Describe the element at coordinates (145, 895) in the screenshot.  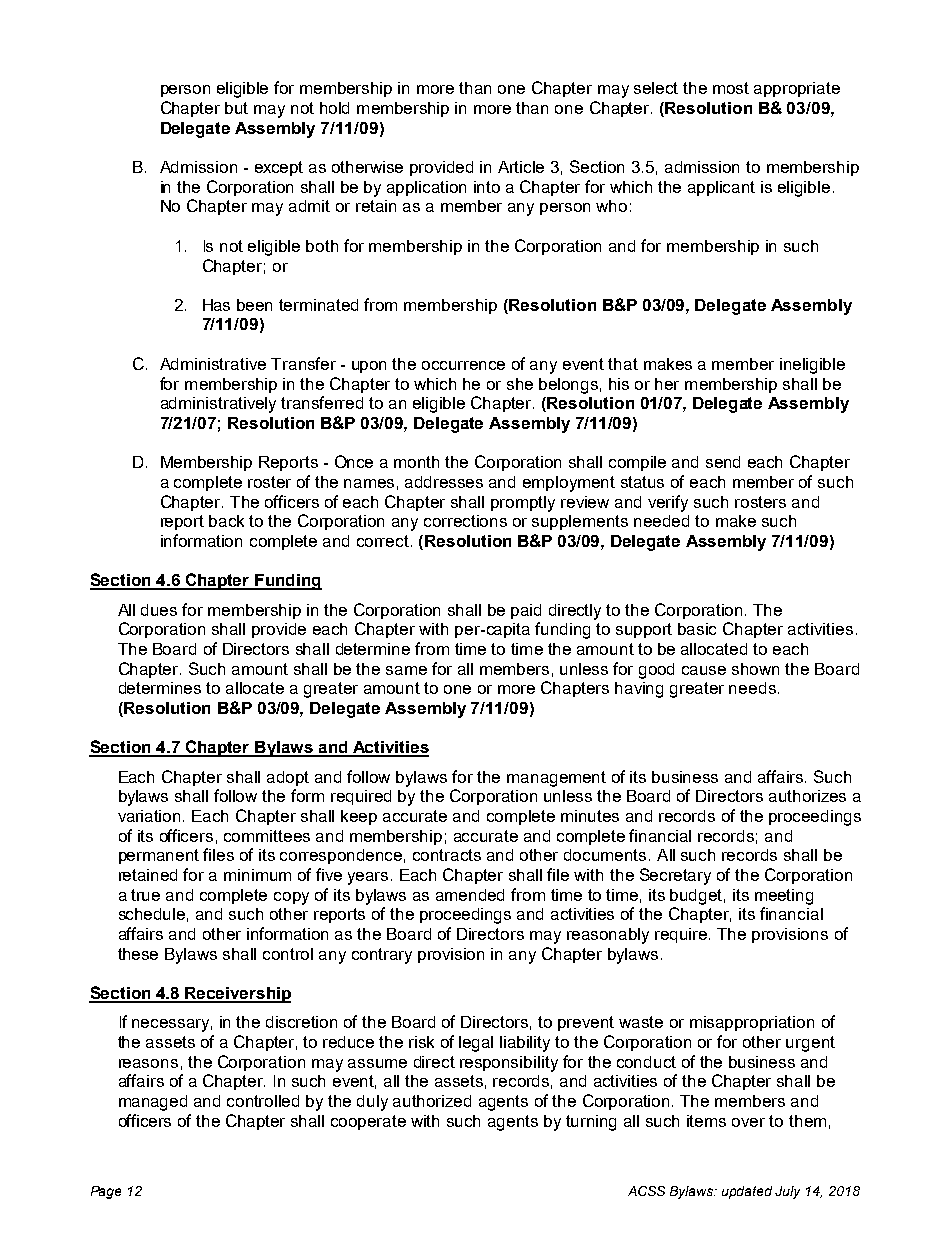
I see `true` at that location.
